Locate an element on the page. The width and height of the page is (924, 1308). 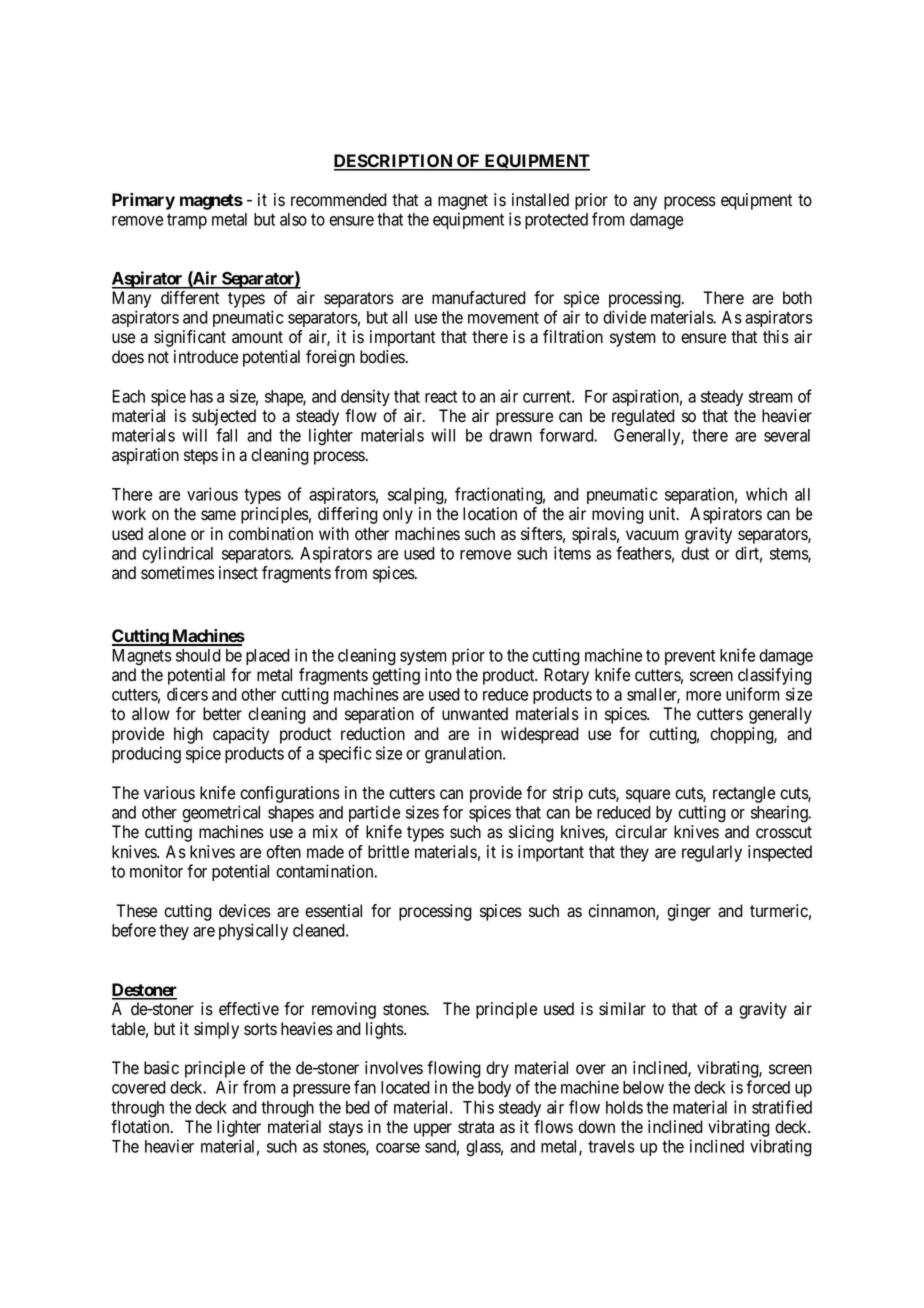
into is located at coordinates (438, 675).
